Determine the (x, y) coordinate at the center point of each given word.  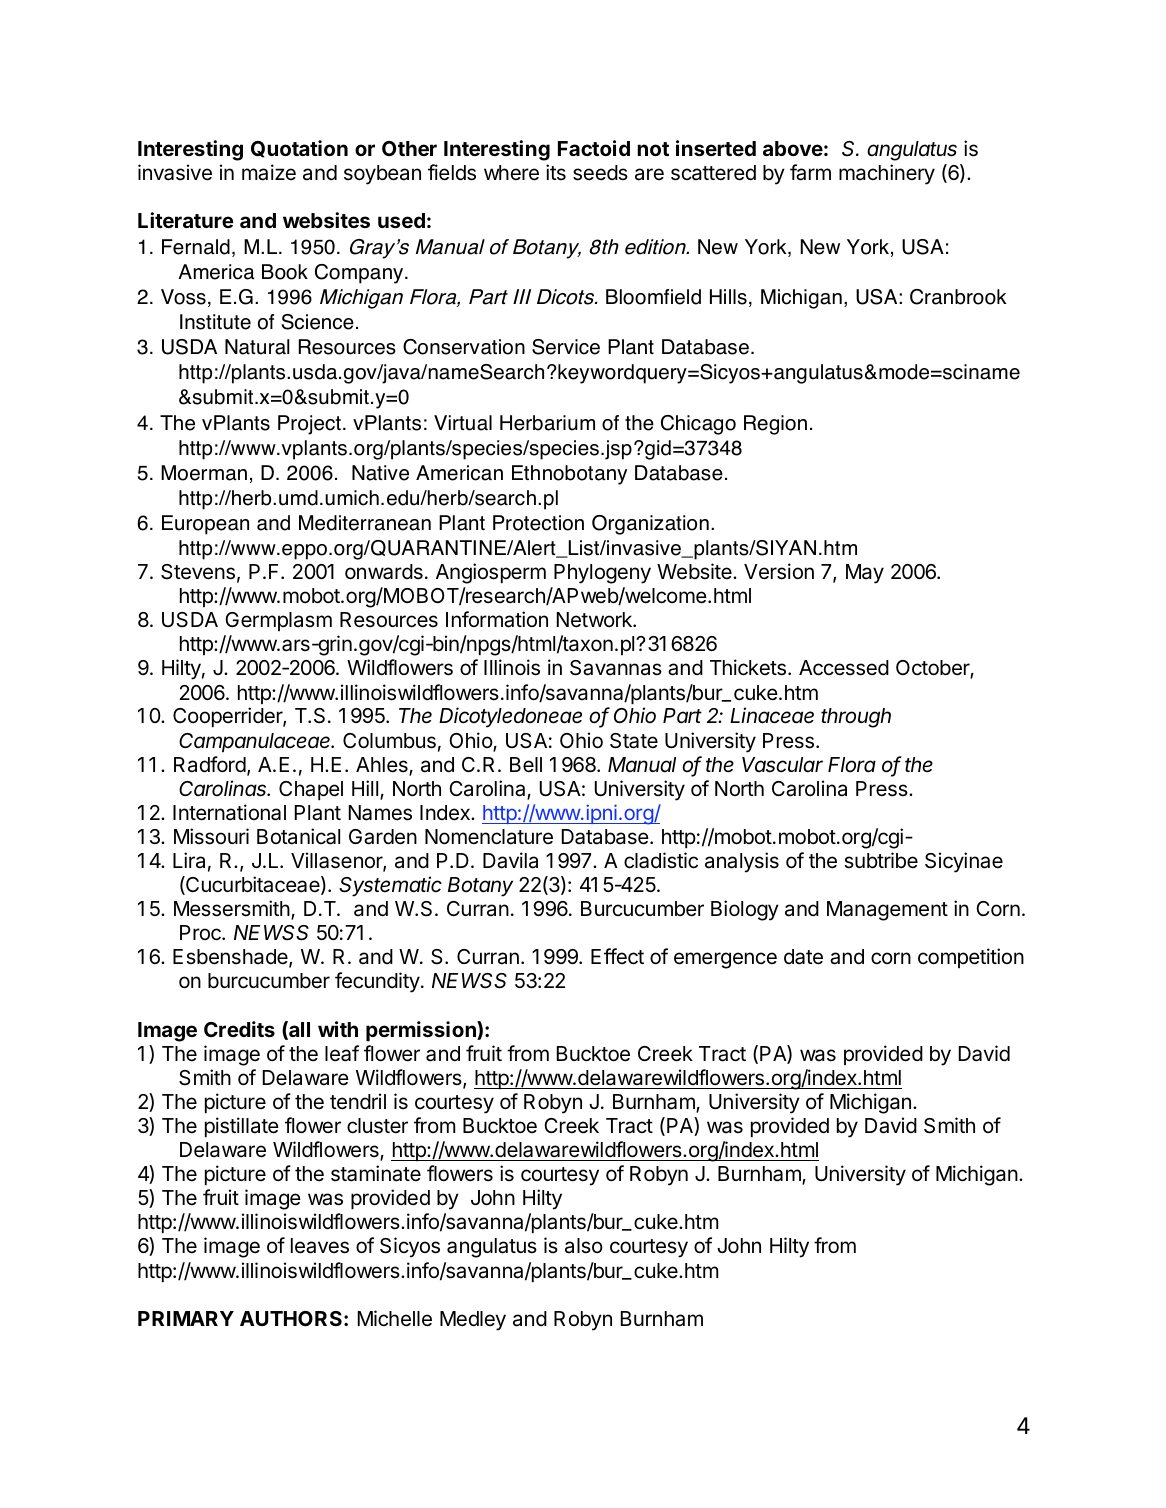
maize (269, 172)
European (205, 525)
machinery (887, 174)
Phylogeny (602, 574)
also (584, 1246)
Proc (201, 933)
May (865, 574)
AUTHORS (292, 1318)
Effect (617, 956)
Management (887, 911)
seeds (600, 173)
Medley (473, 1321)
